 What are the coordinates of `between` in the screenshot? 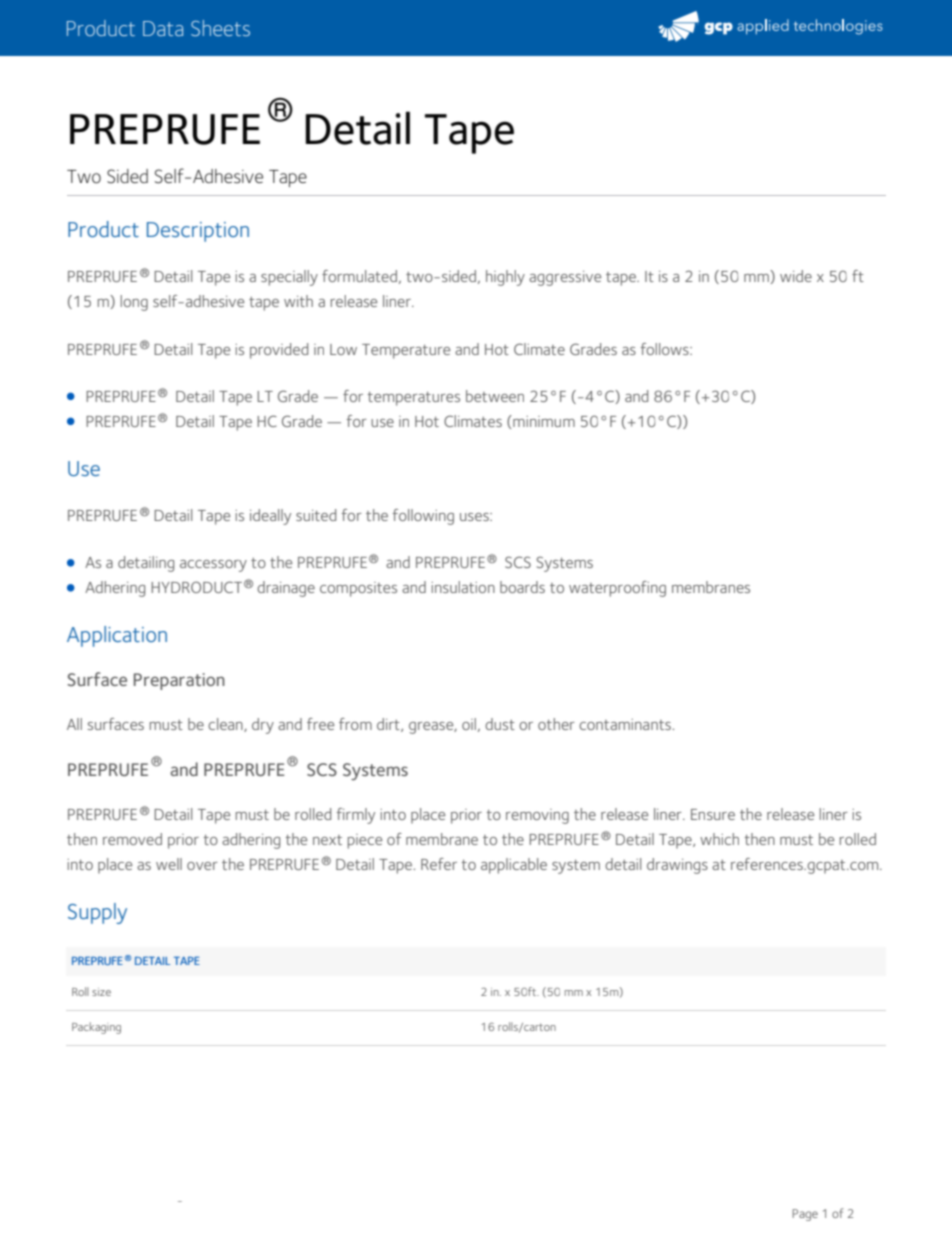 It's located at (495, 396).
